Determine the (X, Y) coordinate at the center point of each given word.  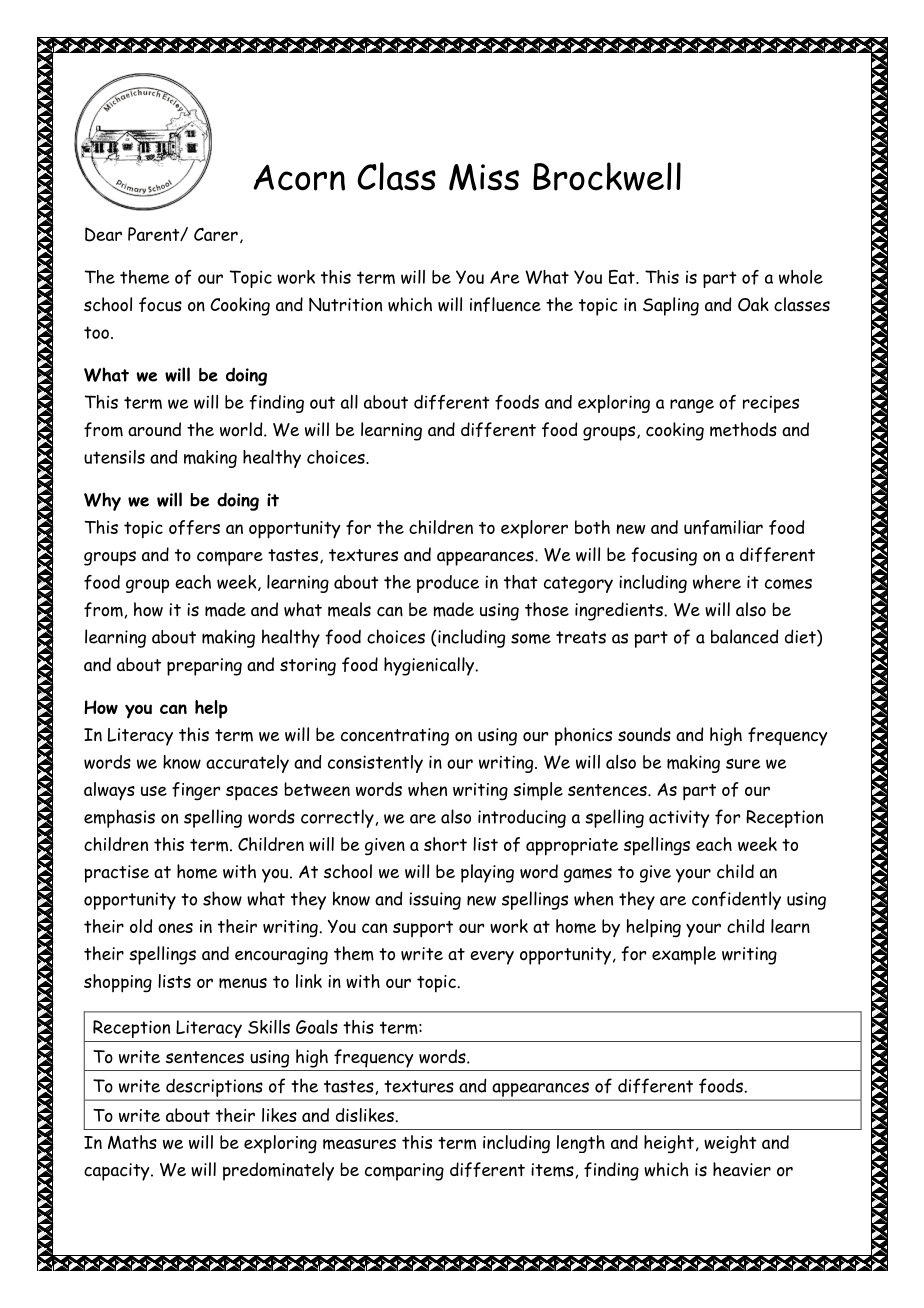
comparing (404, 1172)
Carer (216, 234)
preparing (204, 667)
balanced (744, 636)
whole (801, 277)
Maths (132, 1142)
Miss (484, 177)
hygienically (430, 666)
